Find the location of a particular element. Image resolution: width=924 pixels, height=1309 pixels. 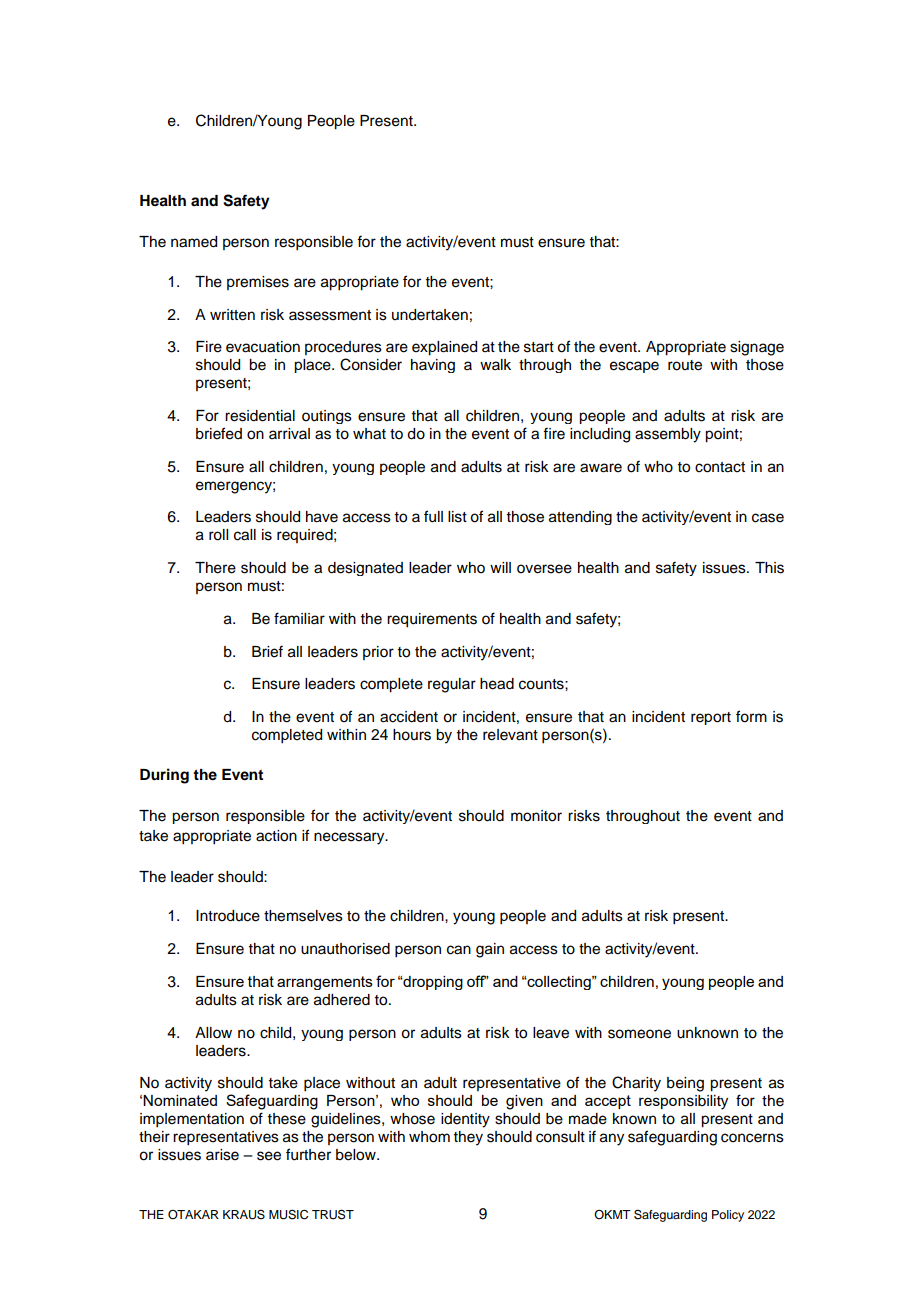

relevant is located at coordinates (510, 735).
